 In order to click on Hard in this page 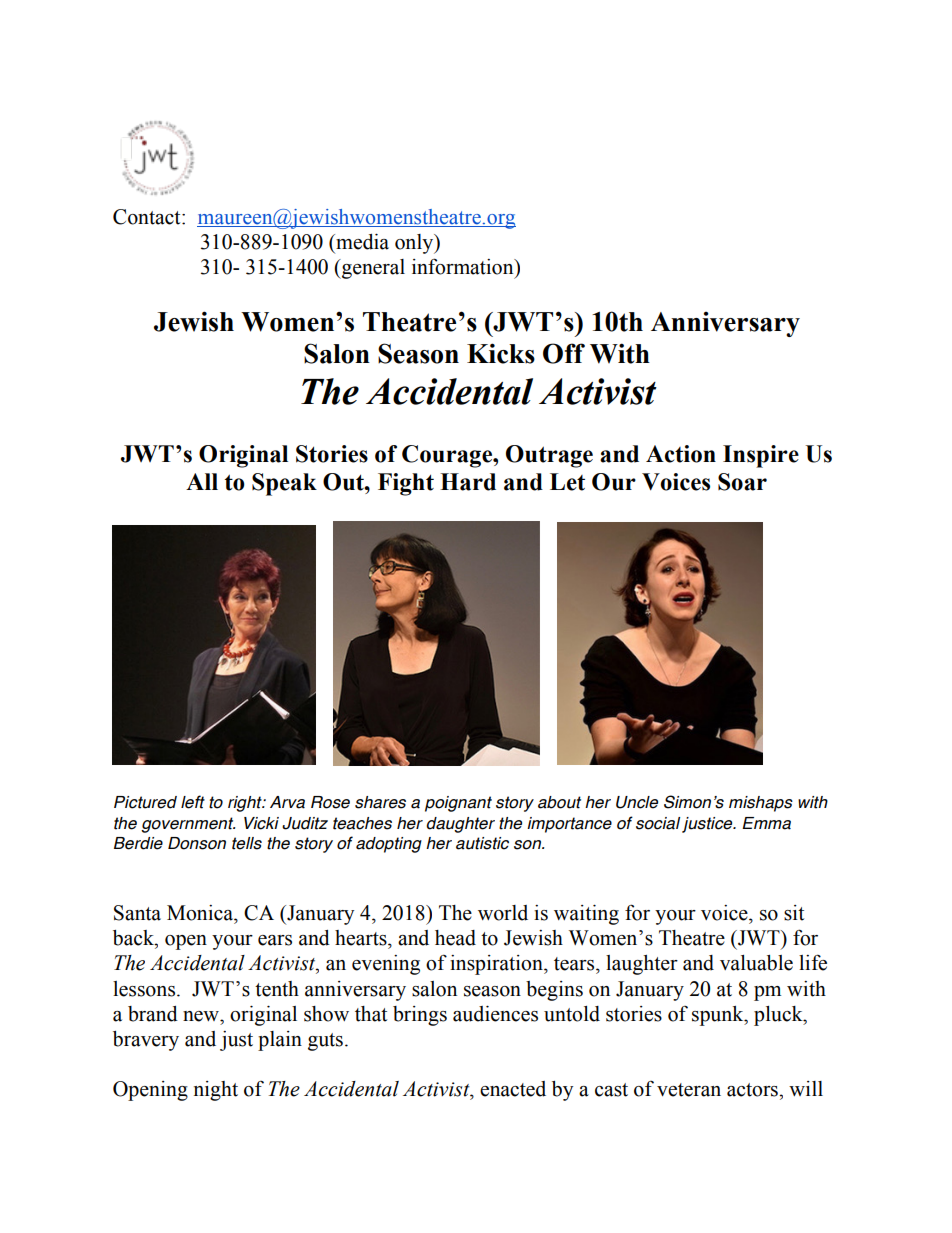, I will do `click(468, 482)`.
